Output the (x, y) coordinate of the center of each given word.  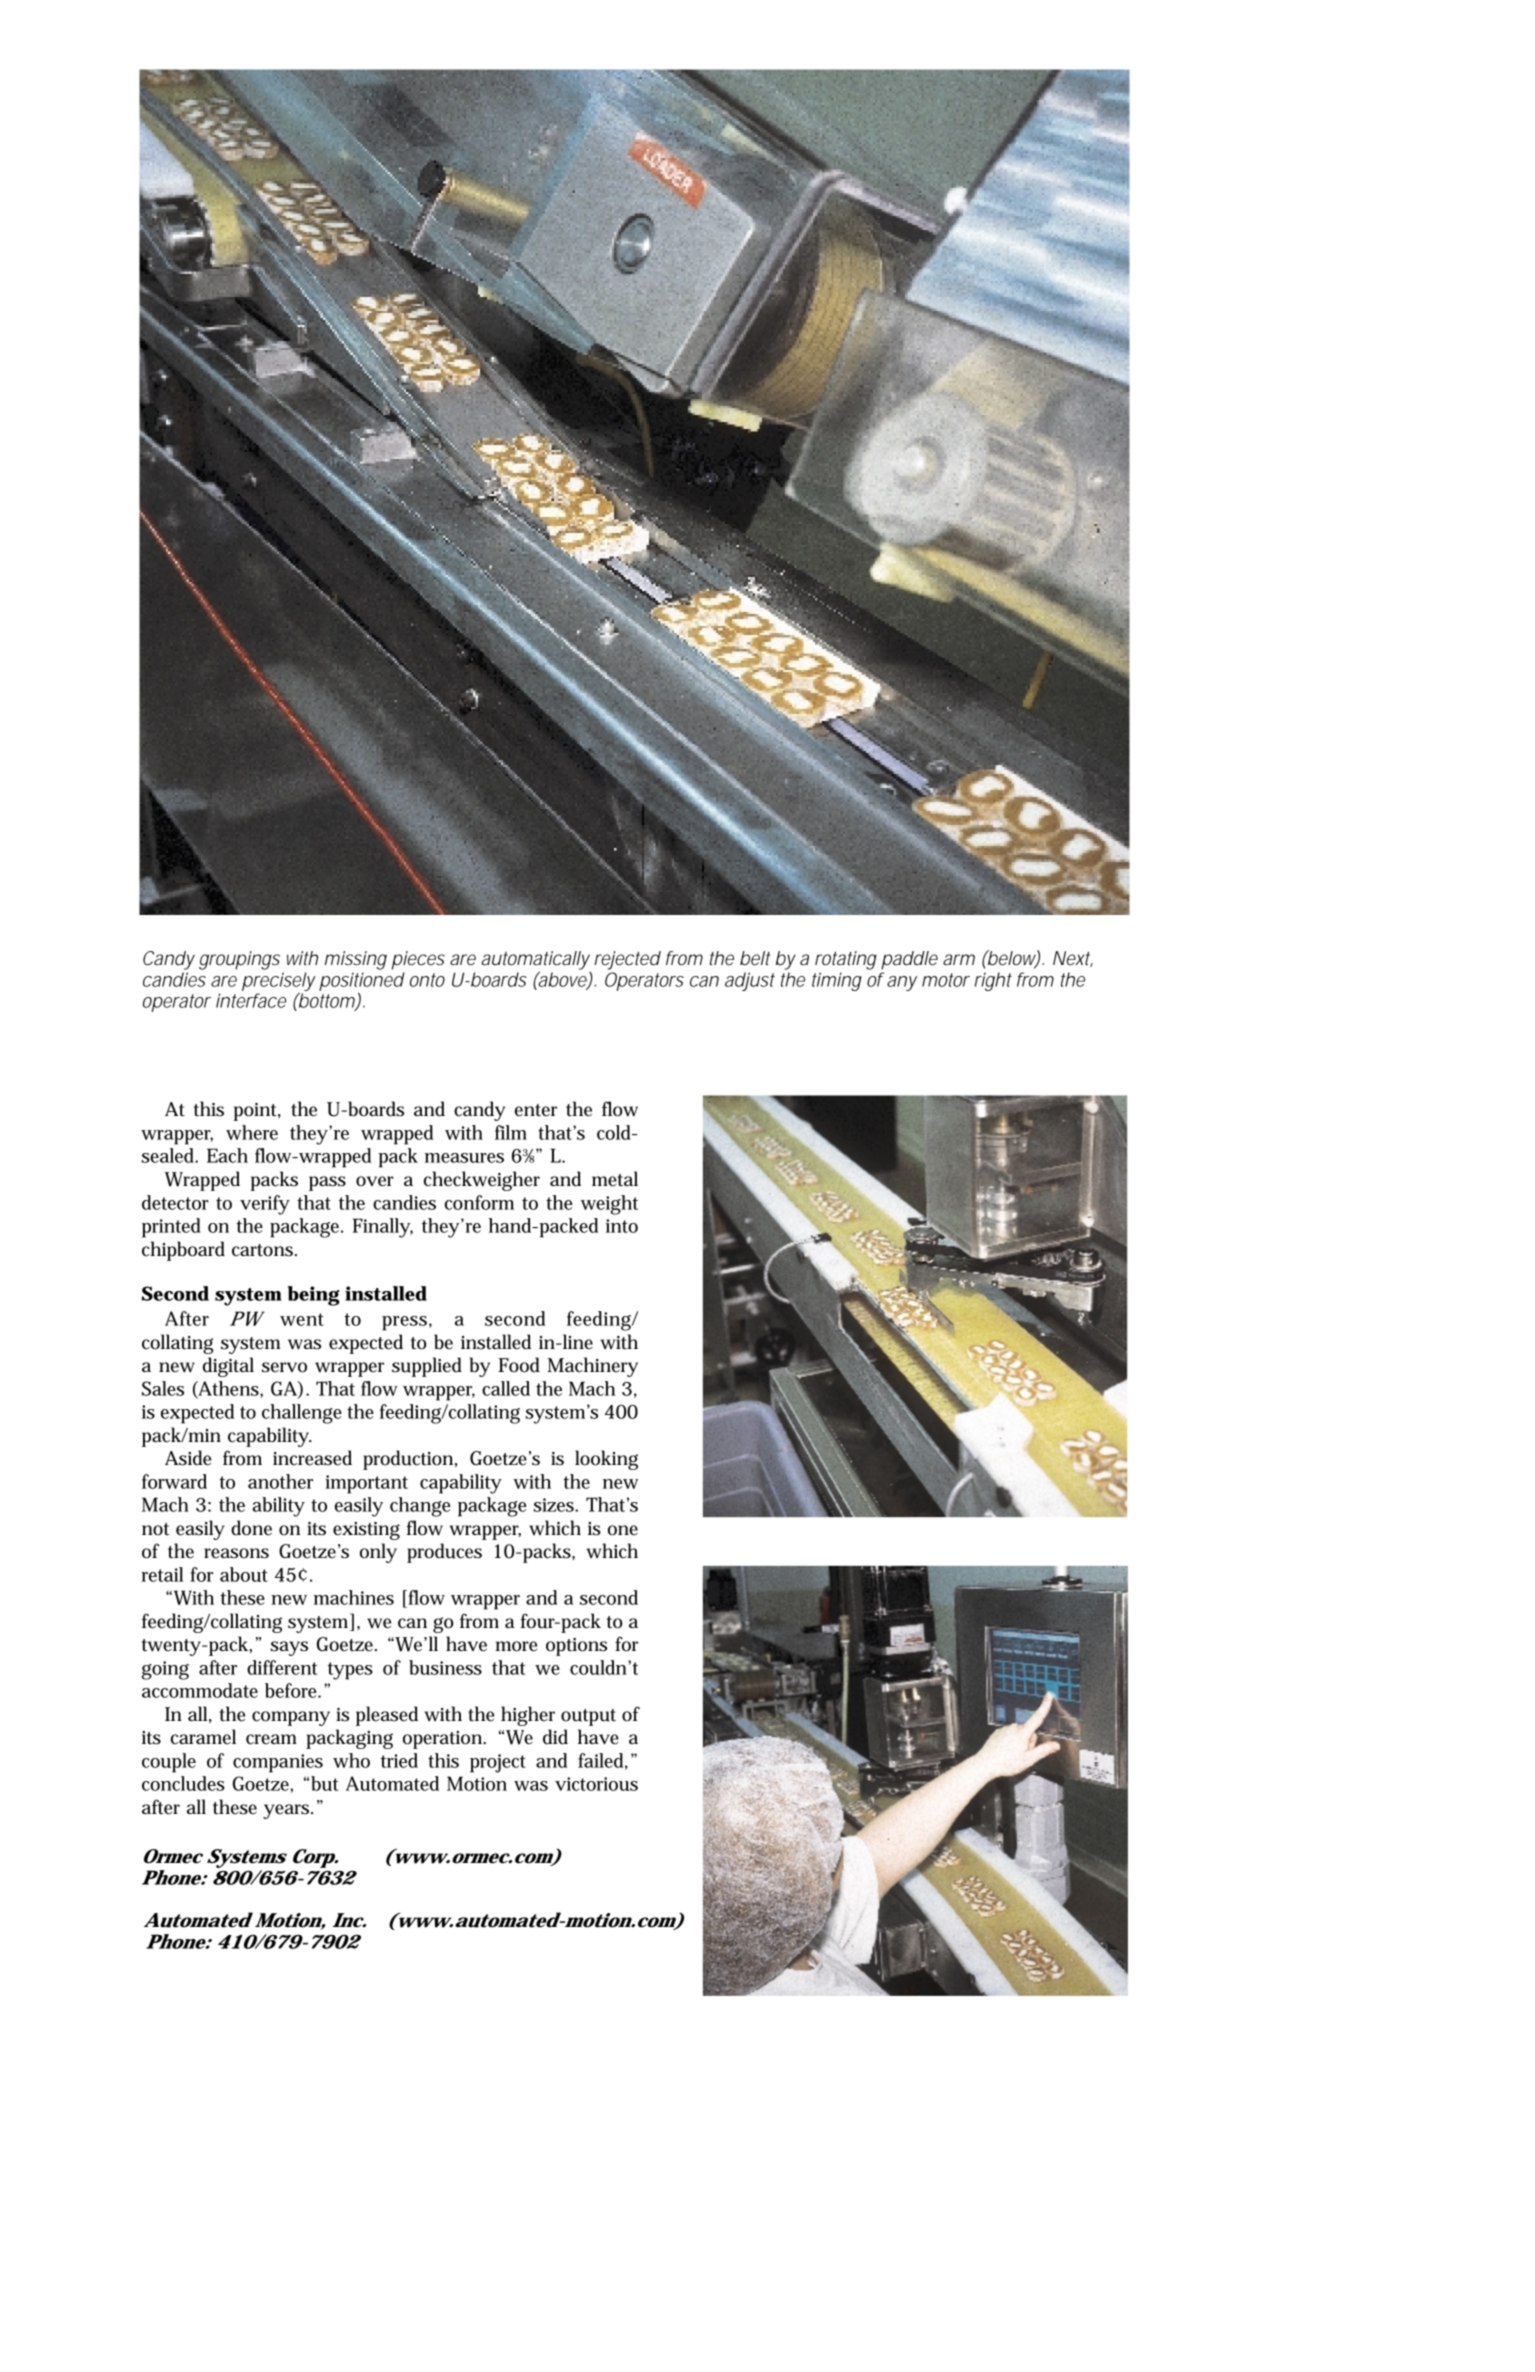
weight (609, 1205)
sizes (554, 1505)
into (622, 1226)
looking (606, 1460)
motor (946, 980)
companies (278, 1763)
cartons (262, 1250)
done (251, 1528)
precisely (279, 982)
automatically (535, 961)
